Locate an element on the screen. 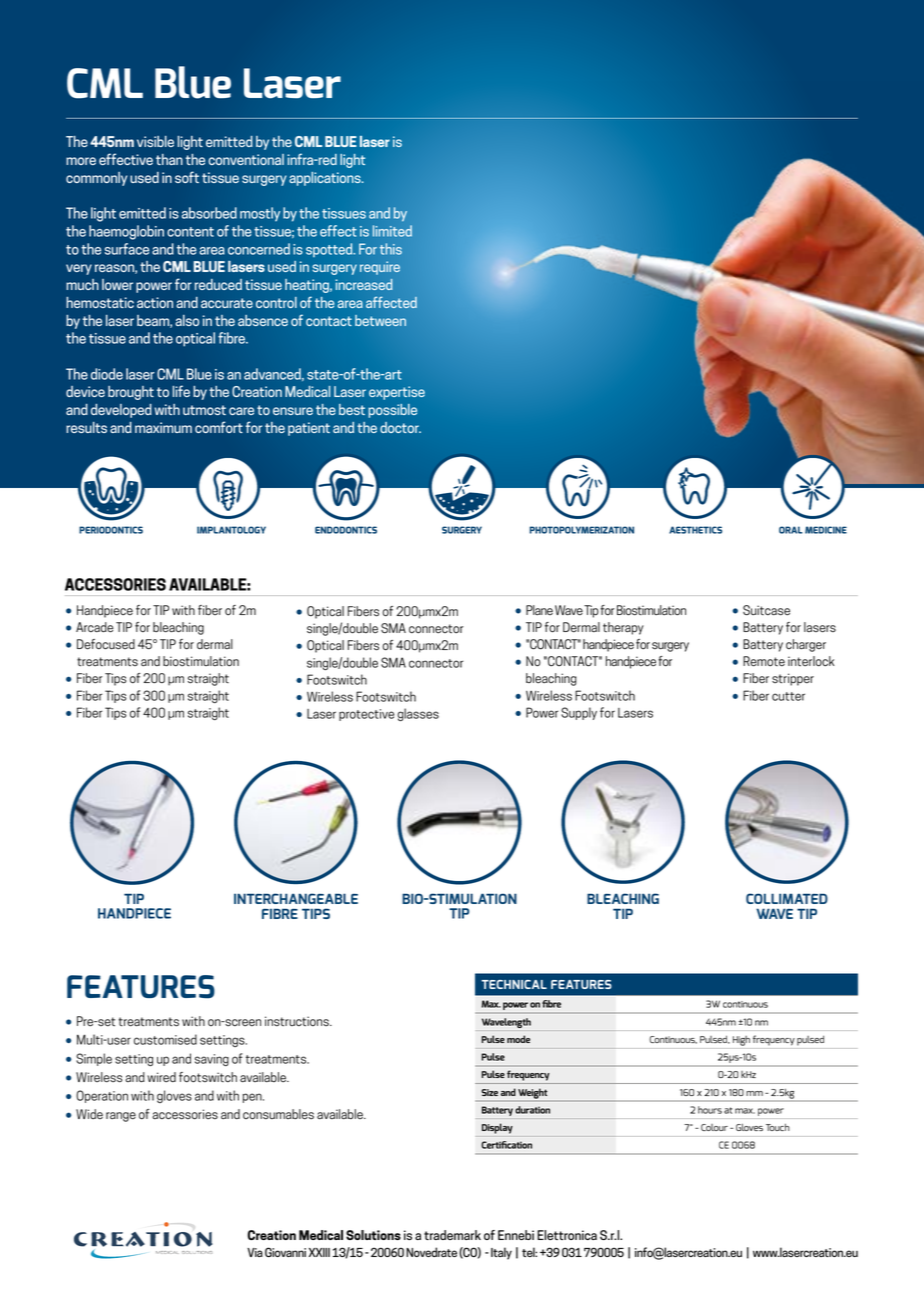 The image size is (924, 1308). Colour is located at coordinates (714, 1127).
